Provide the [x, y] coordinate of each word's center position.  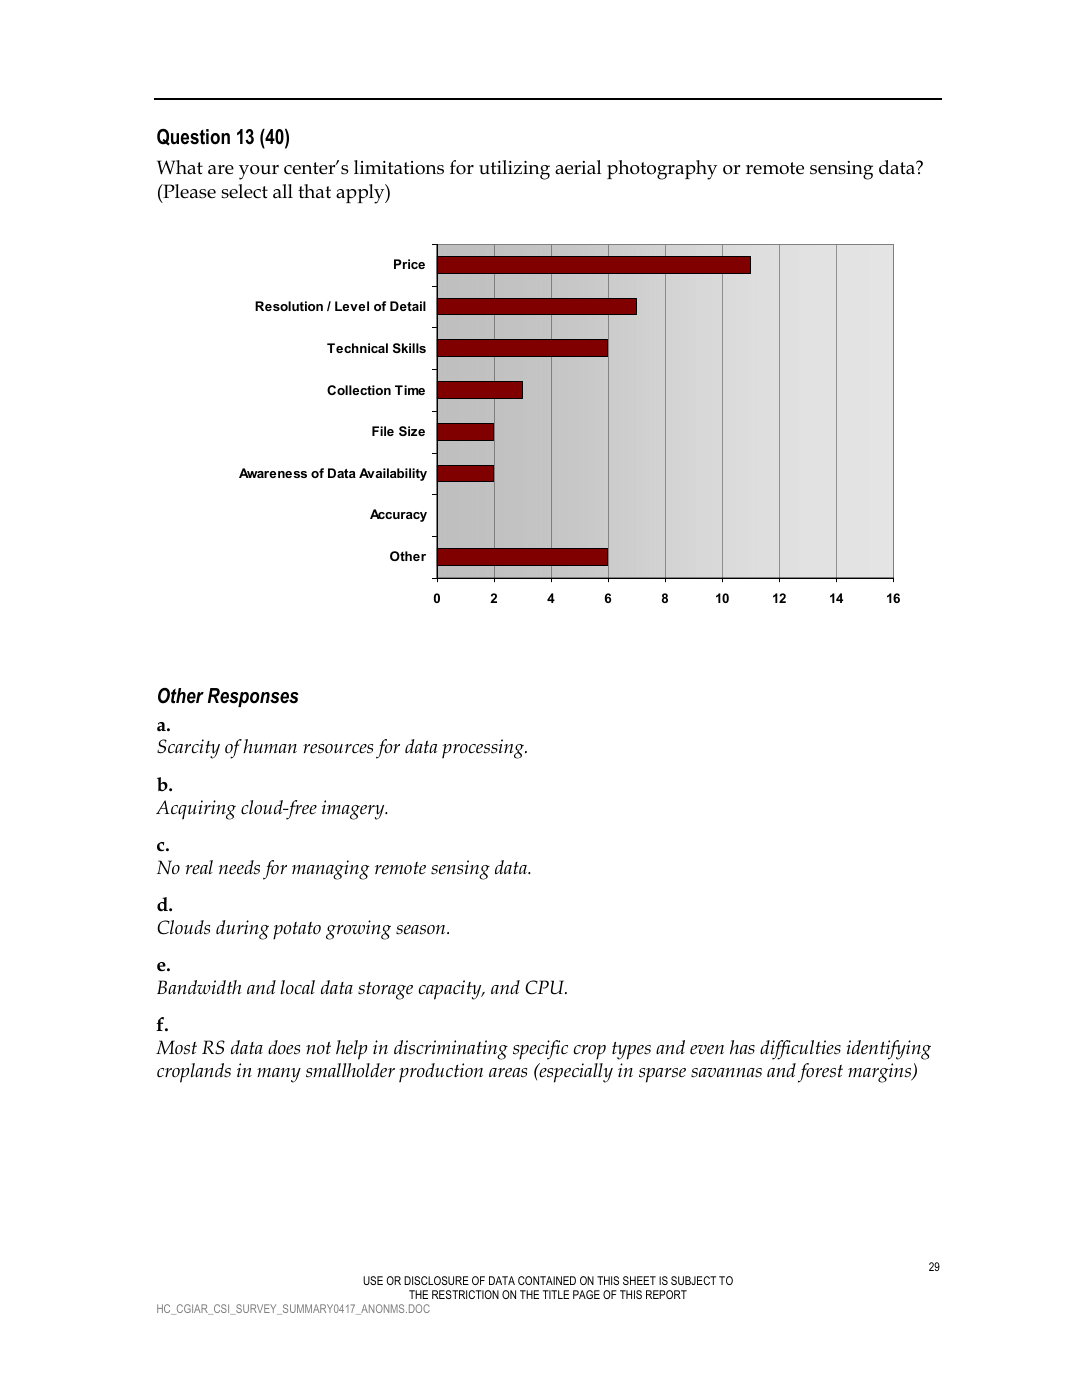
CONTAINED [547, 1280]
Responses [253, 697]
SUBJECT [693, 1280]
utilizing [514, 170]
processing [484, 749]
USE [373, 1280]
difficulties [800, 1050]
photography [662, 170]
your [259, 172]
